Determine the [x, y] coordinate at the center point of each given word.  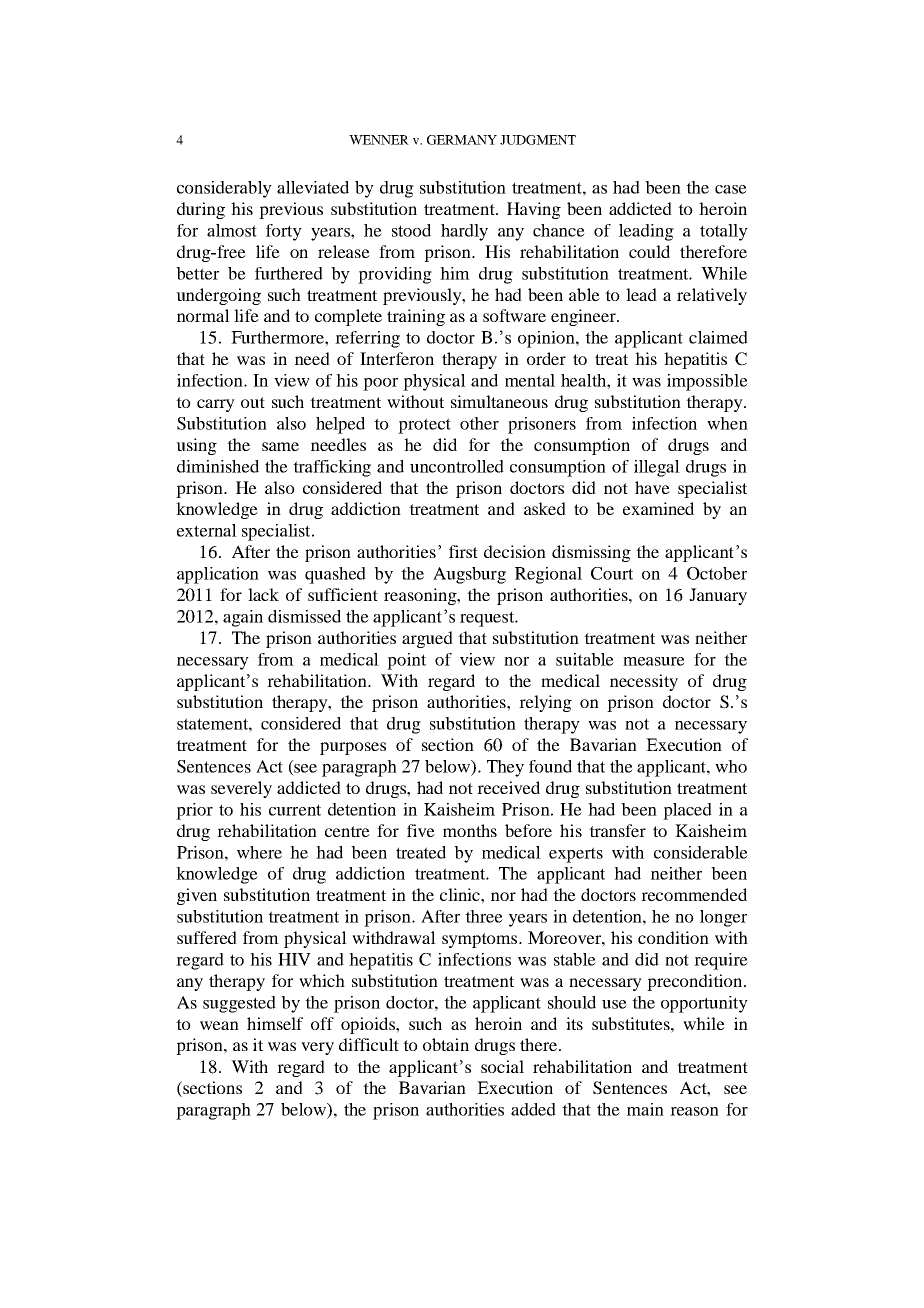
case [731, 189]
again [243, 618]
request [488, 619]
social [502, 1066]
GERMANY [462, 140]
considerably [224, 189]
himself [275, 1023]
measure [654, 661]
